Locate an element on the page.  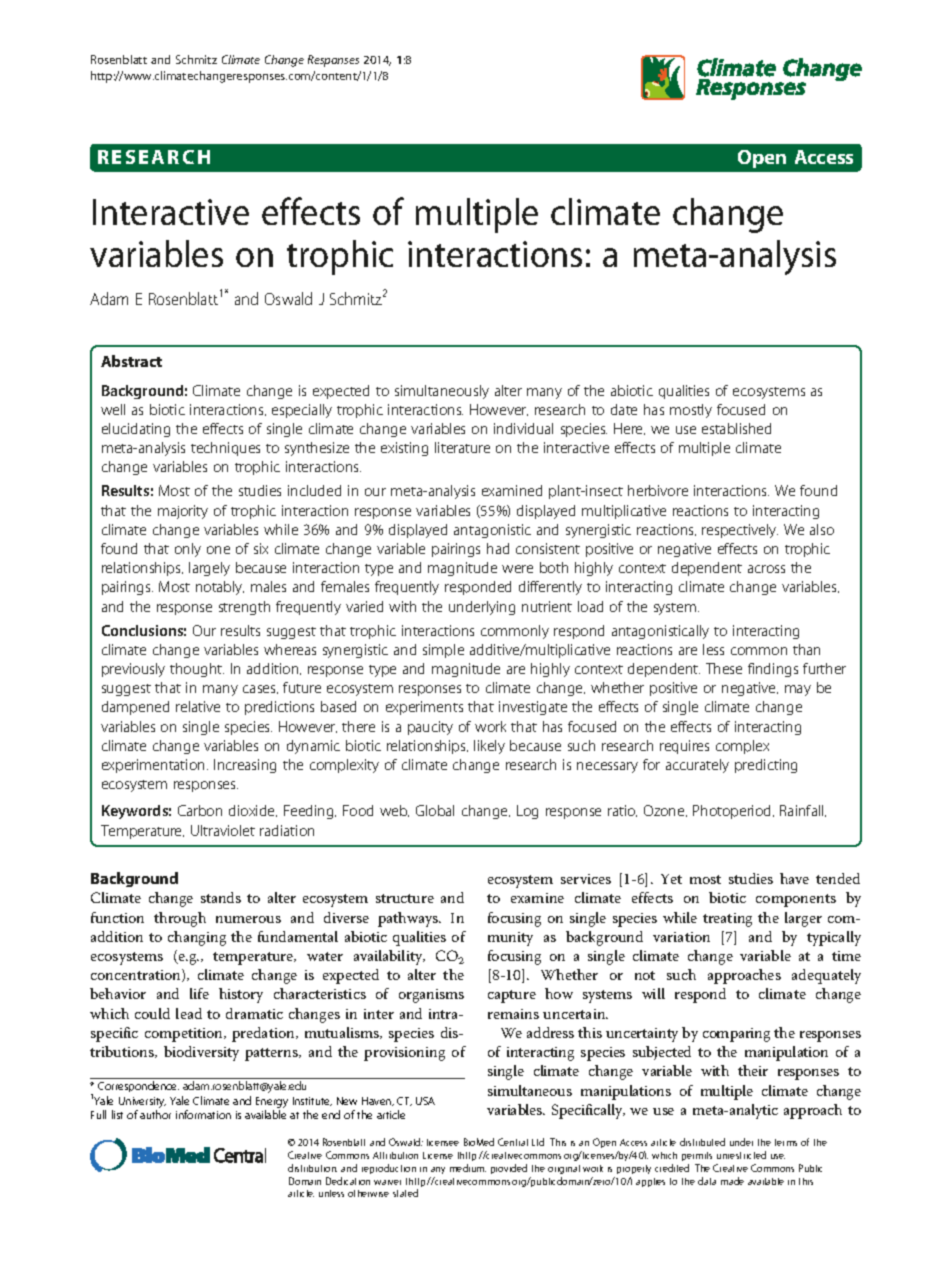
largely is located at coordinates (209, 569).
